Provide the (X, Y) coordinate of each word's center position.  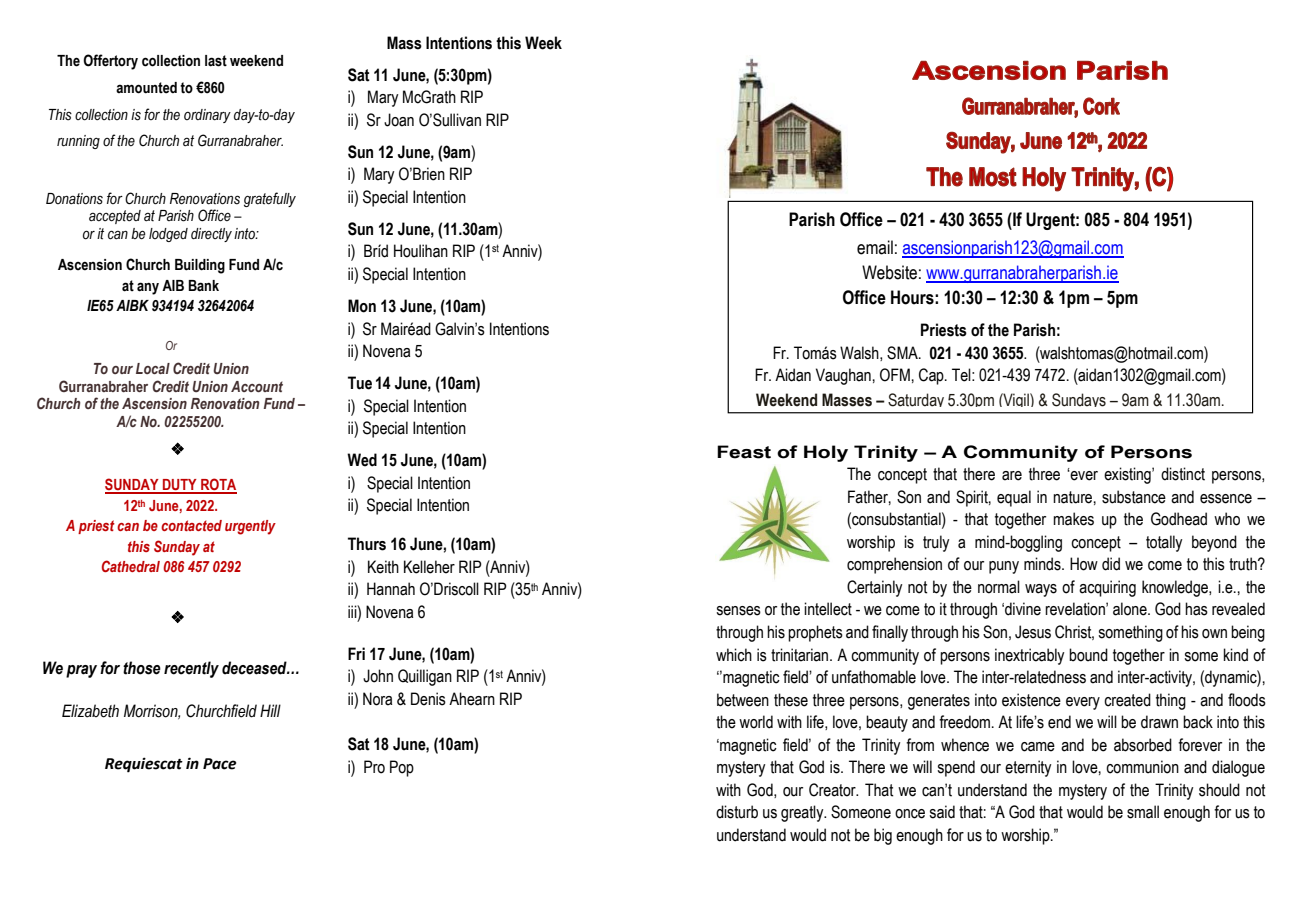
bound (1088, 655)
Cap (932, 376)
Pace (219, 764)
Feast (744, 452)
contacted (191, 525)
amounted (146, 88)
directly (211, 235)
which (734, 655)
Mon (362, 306)
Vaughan (844, 376)
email (875, 247)
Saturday (916, 400)
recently (191, 669)
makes (1073, 519)
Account (257, 386)
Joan (399, 120)
